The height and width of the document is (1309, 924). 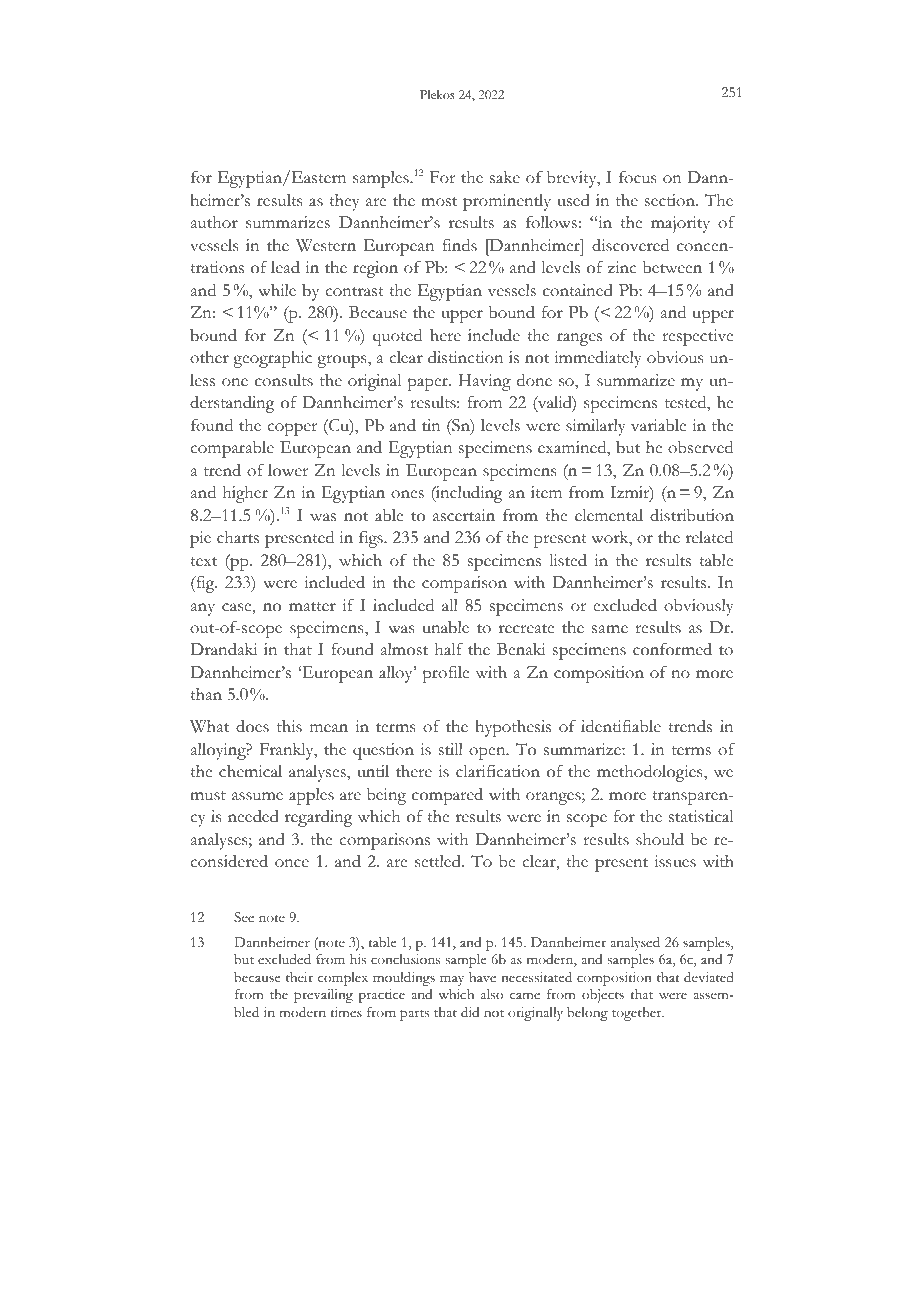 I want to click on similarly, so click(x=595, y=427).
